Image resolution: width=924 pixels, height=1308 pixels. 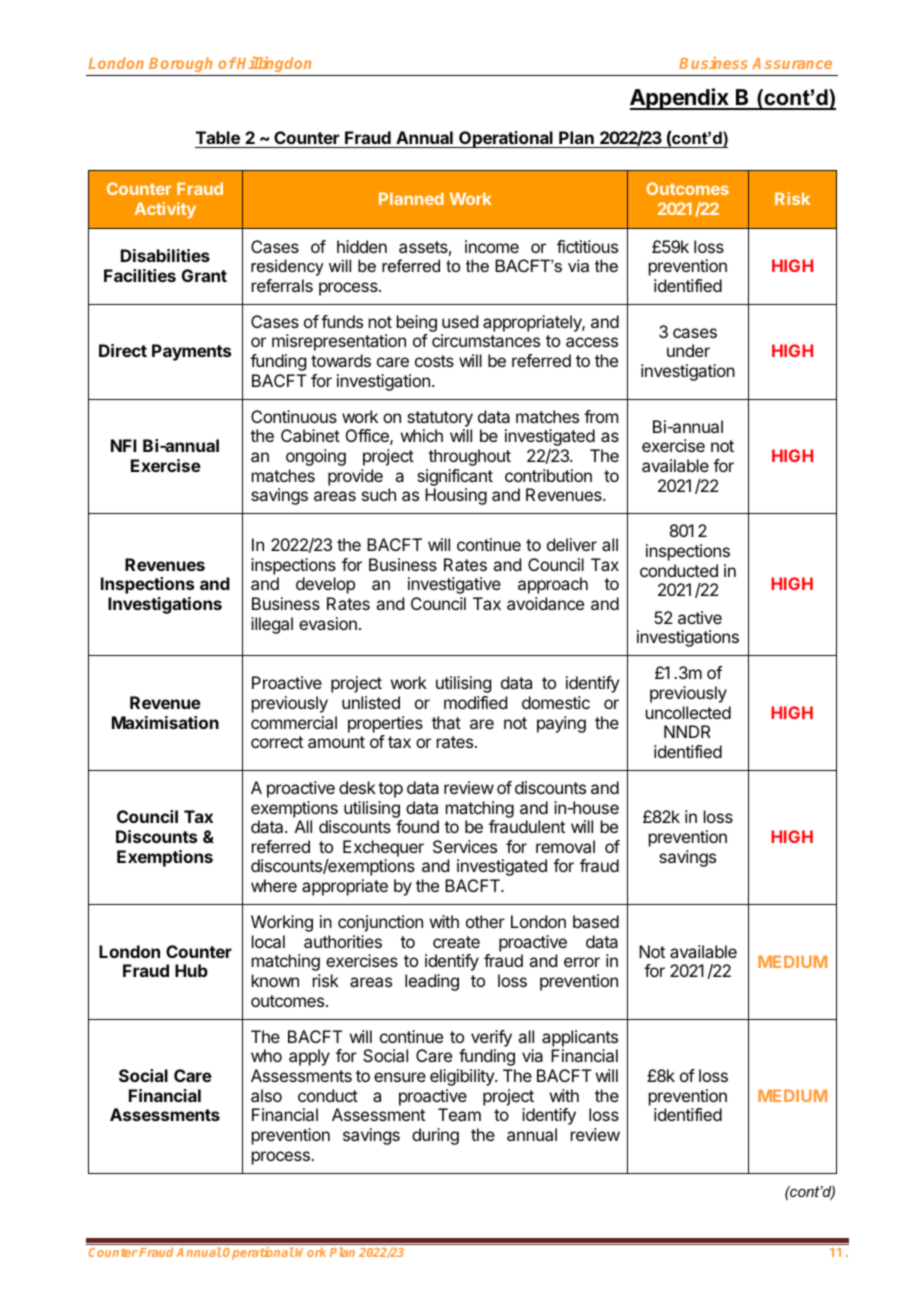 I want to click on also, so click(x=266, y=1095).
